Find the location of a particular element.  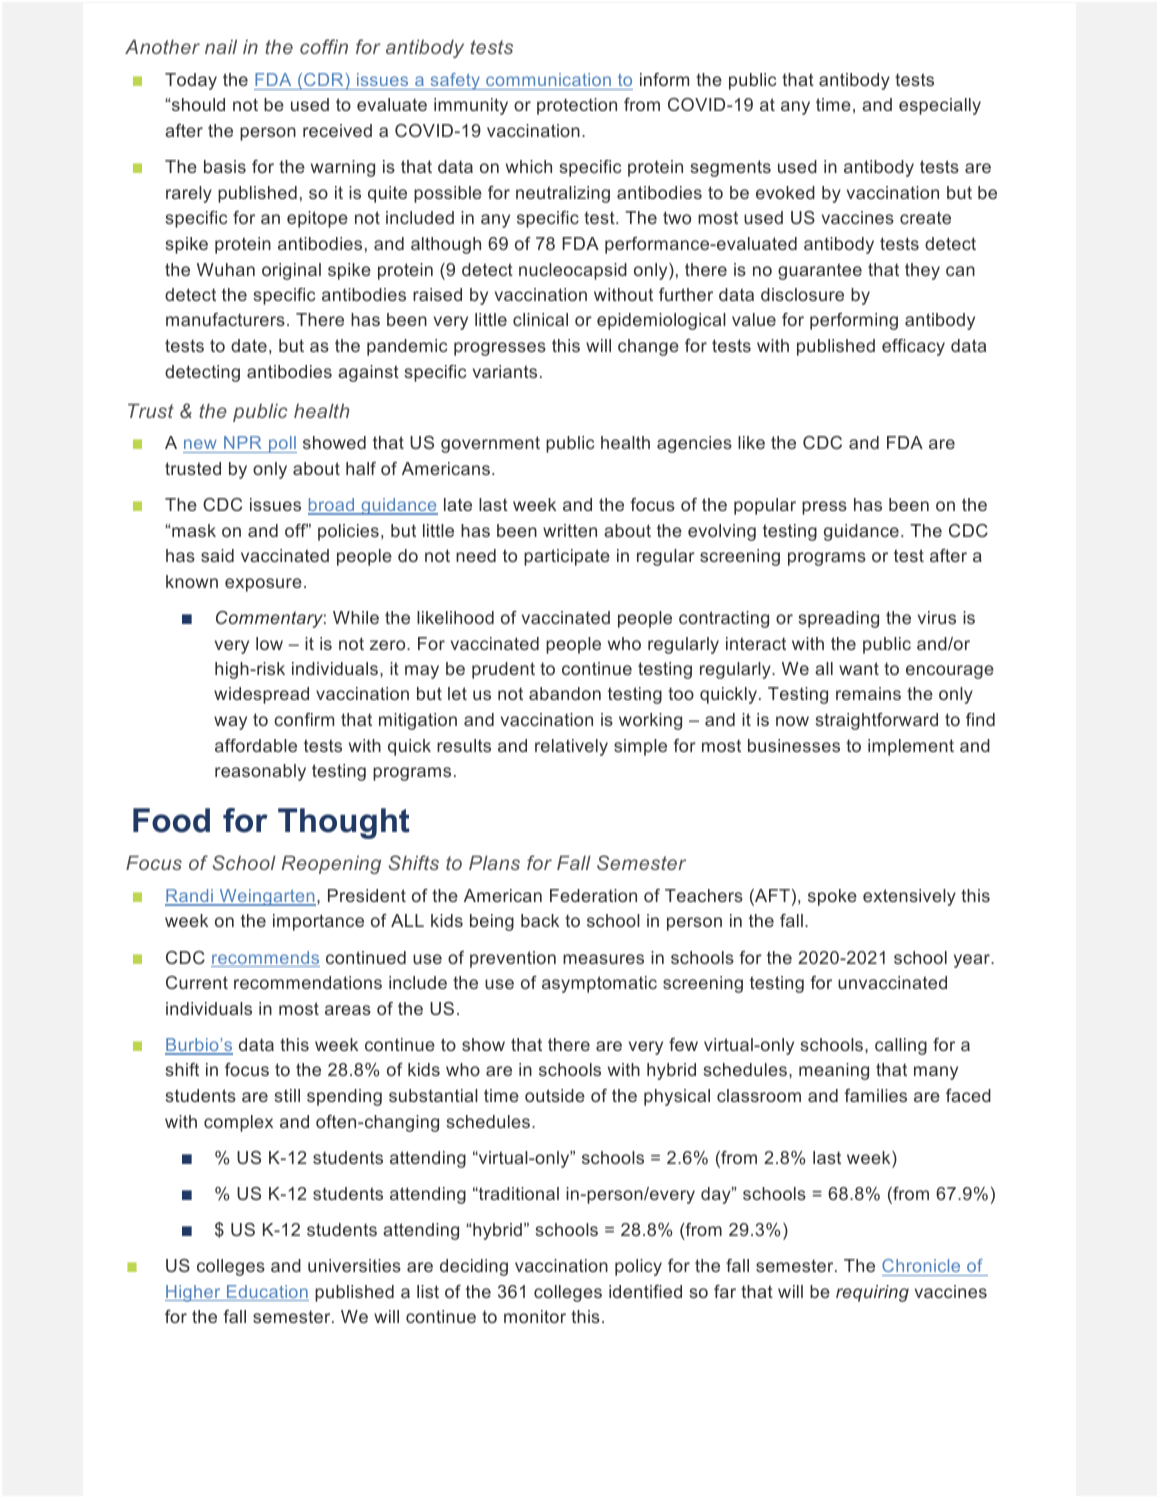

asymptomatic is located at coordinates (599, 984).
